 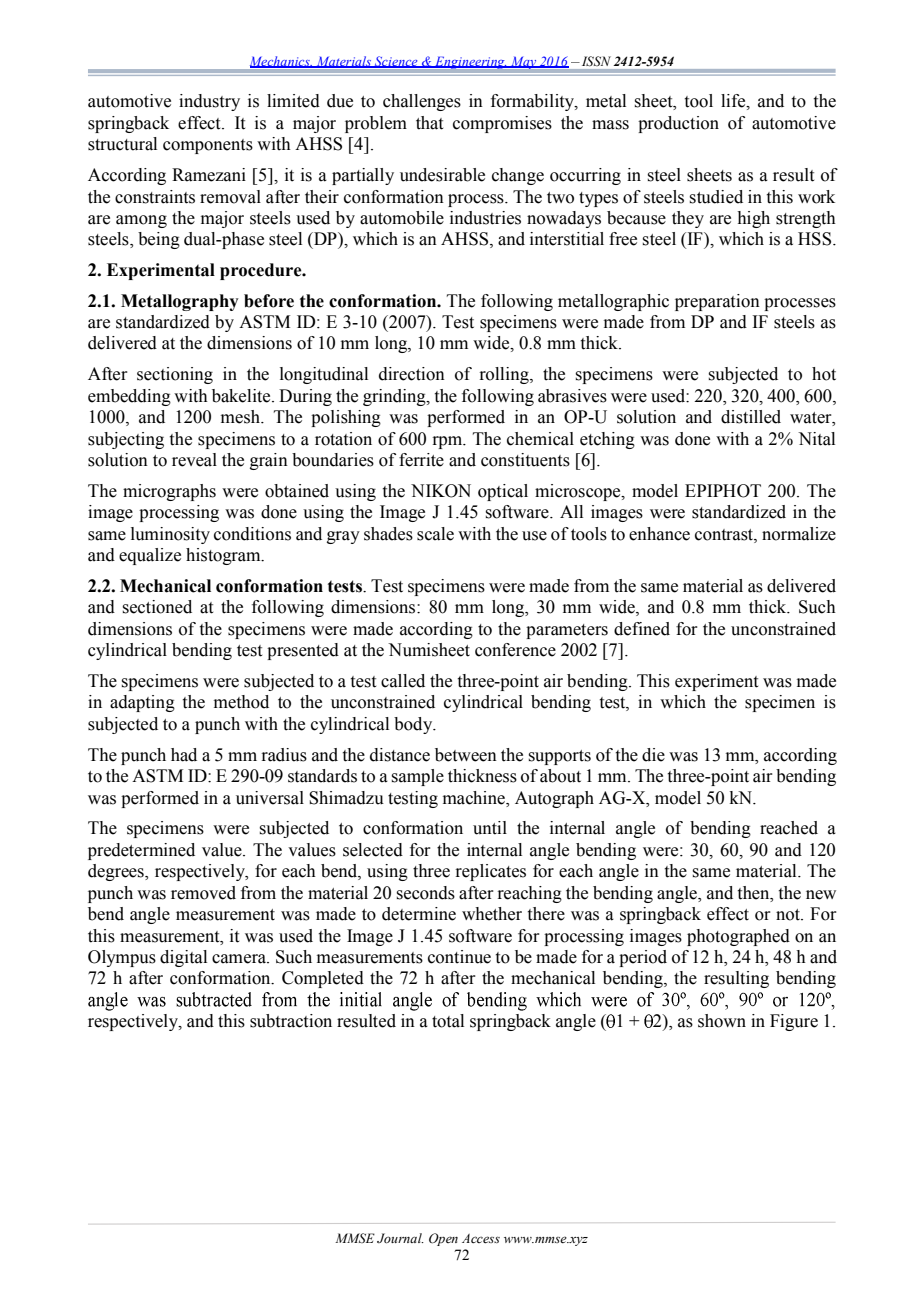 What do you see at coordinates (459, 957) in the image?
I see `continue` at bounding box center [459, 957].
